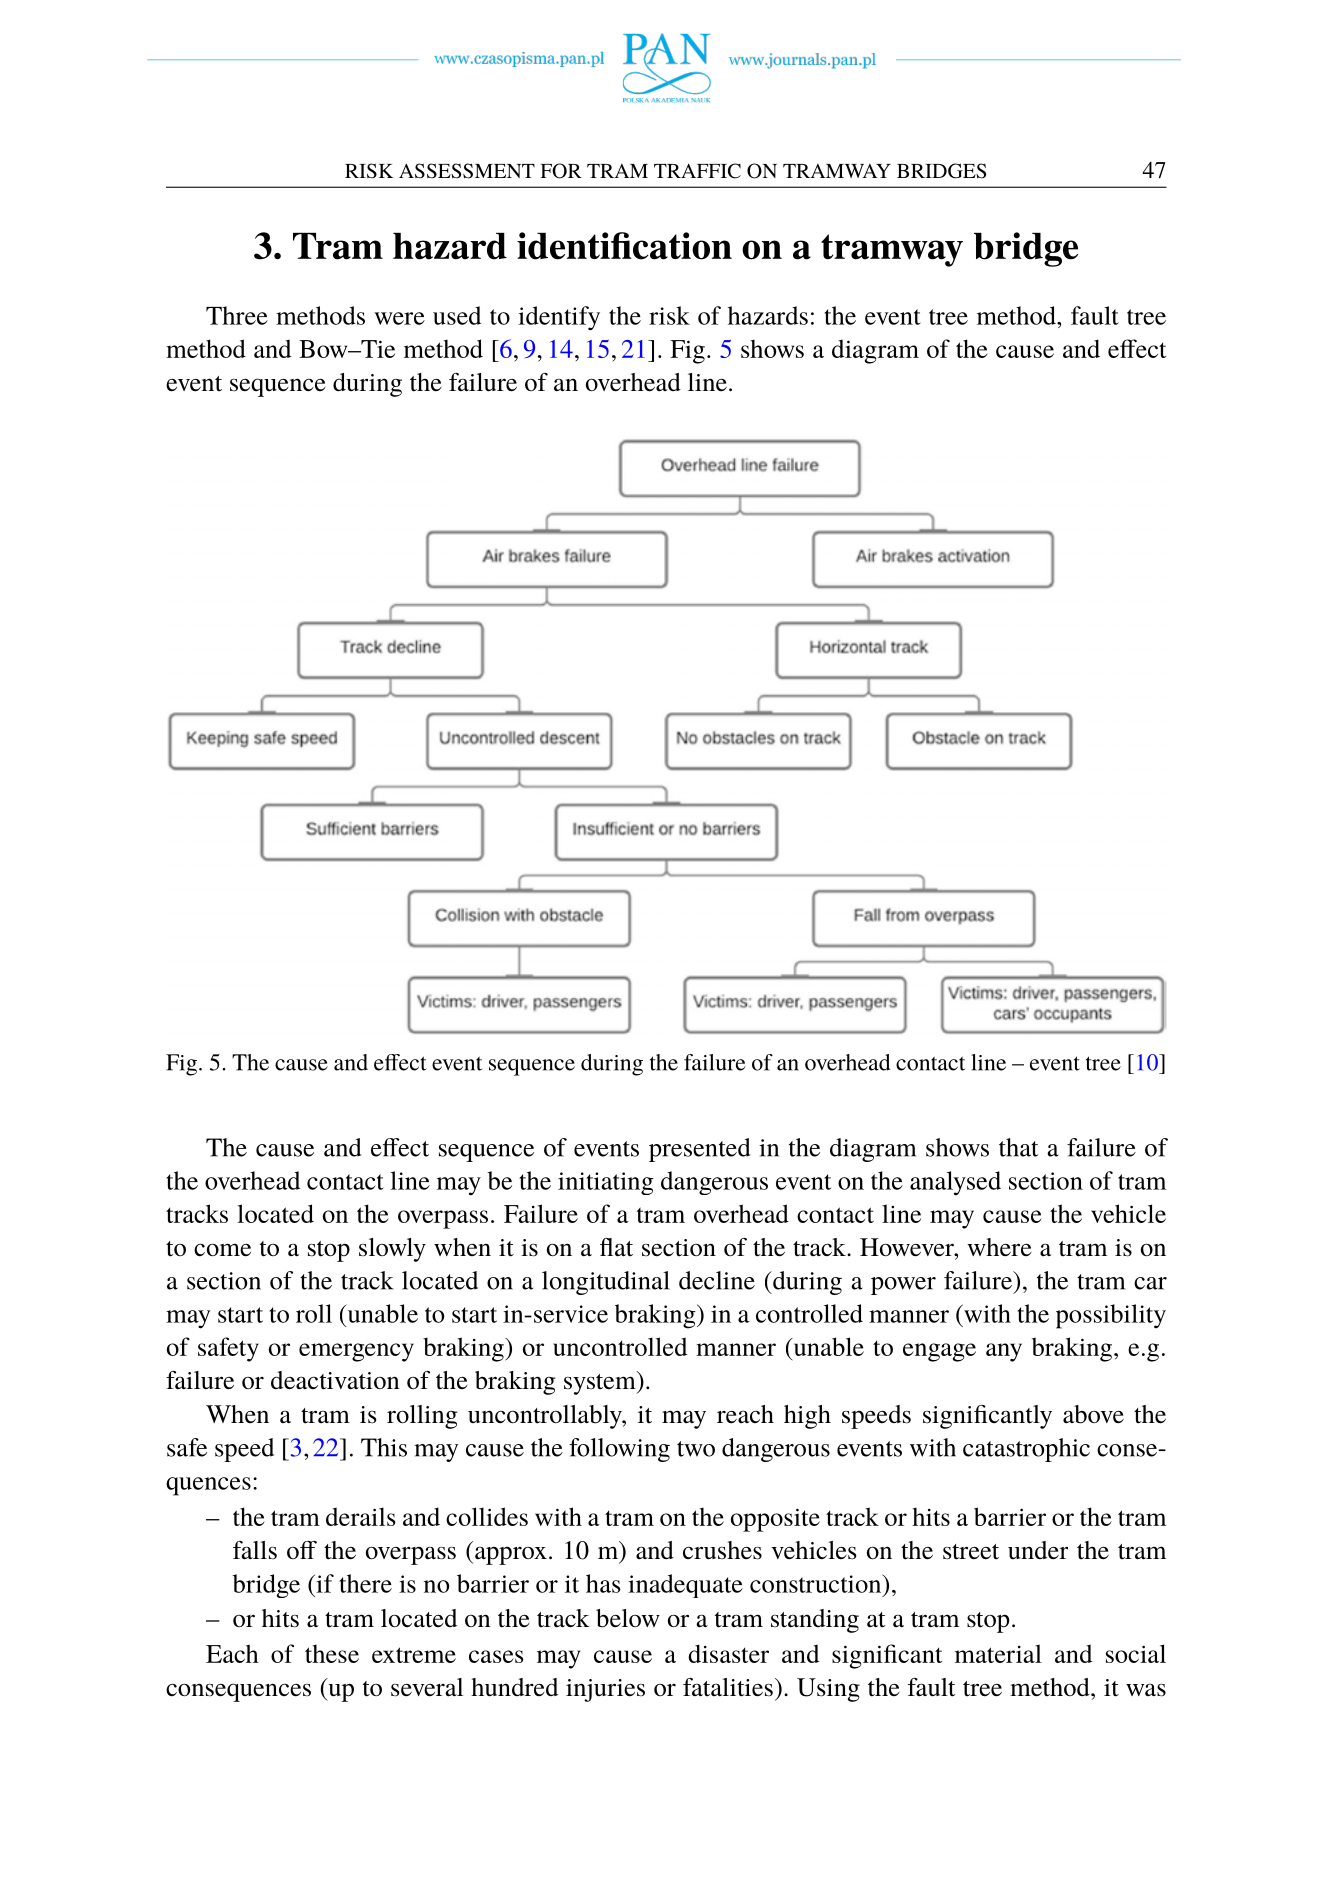 The height and width of the screenshot is (1896, 1334). I want to click on identification, so click(624, 246).
